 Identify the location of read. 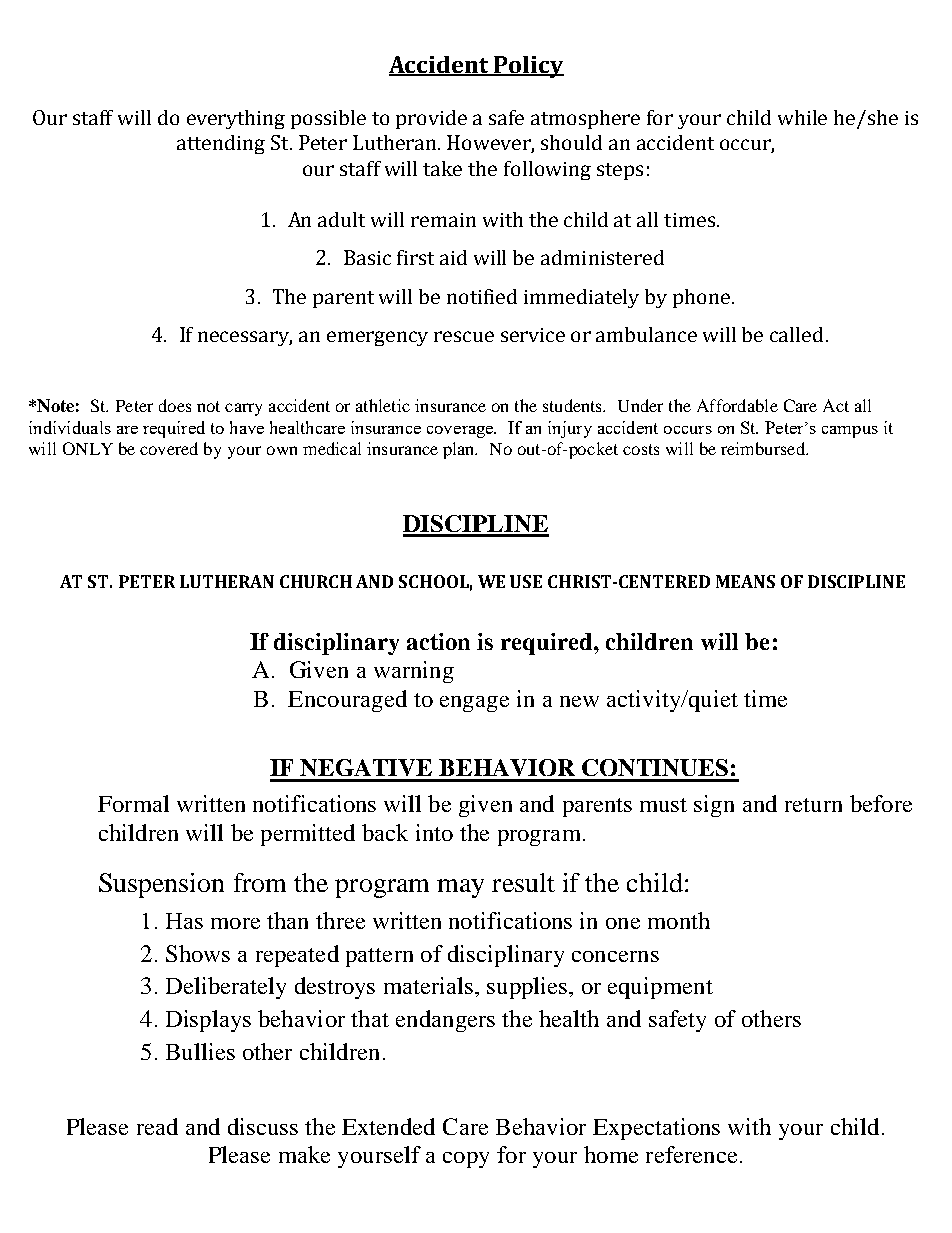
(157, 1126).
